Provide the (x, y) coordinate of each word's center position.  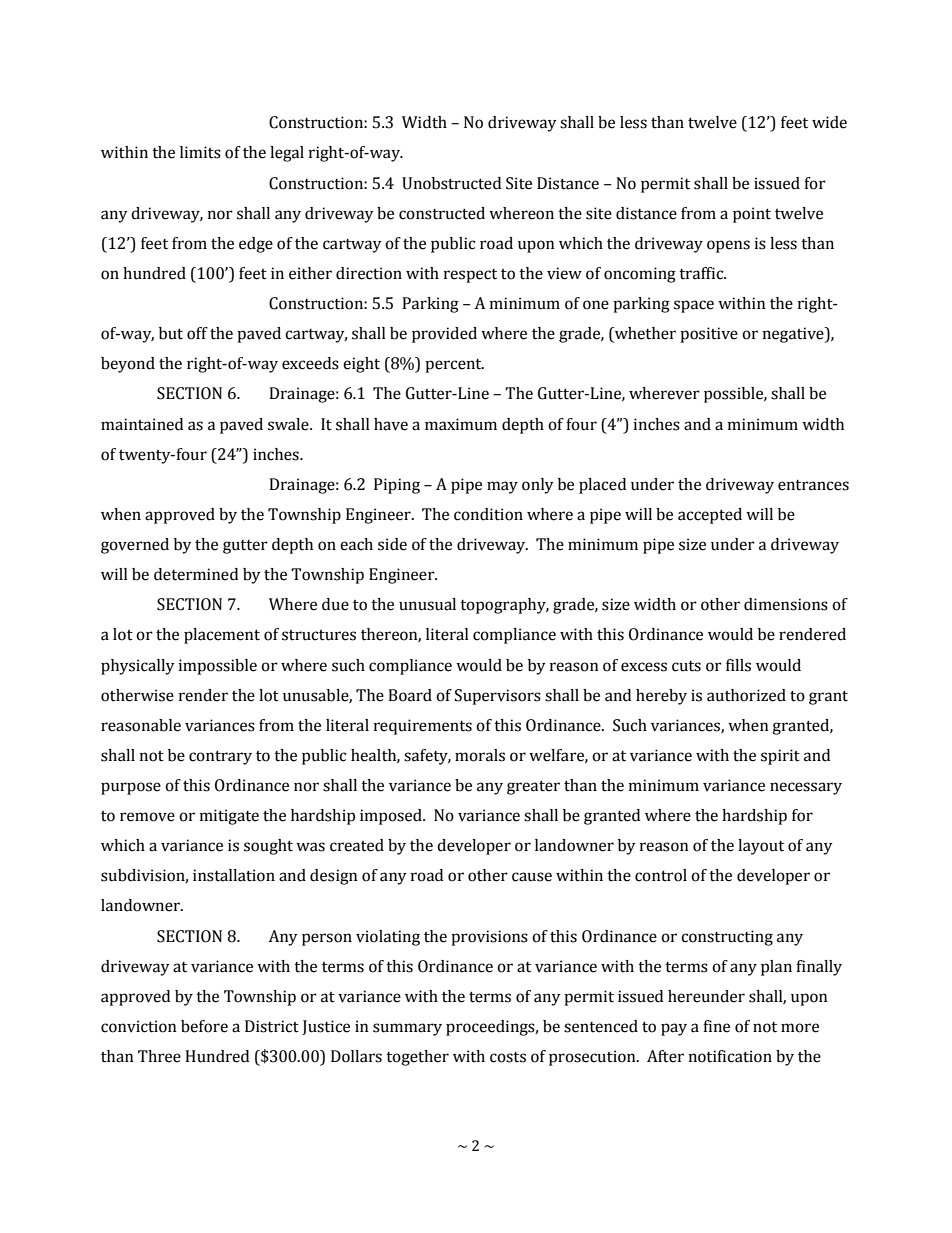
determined (196, 574)
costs (508, 1057)
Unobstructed (451, 183)
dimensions (786, 604)
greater (533, 787)
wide (829, 122)
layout (761, 847)
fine (716, 1026)
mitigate (229, 817)
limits (200, 152)
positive (709, 335)
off (197, 333)
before (204, 1026)
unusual (427, 604)
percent (454, 366)
